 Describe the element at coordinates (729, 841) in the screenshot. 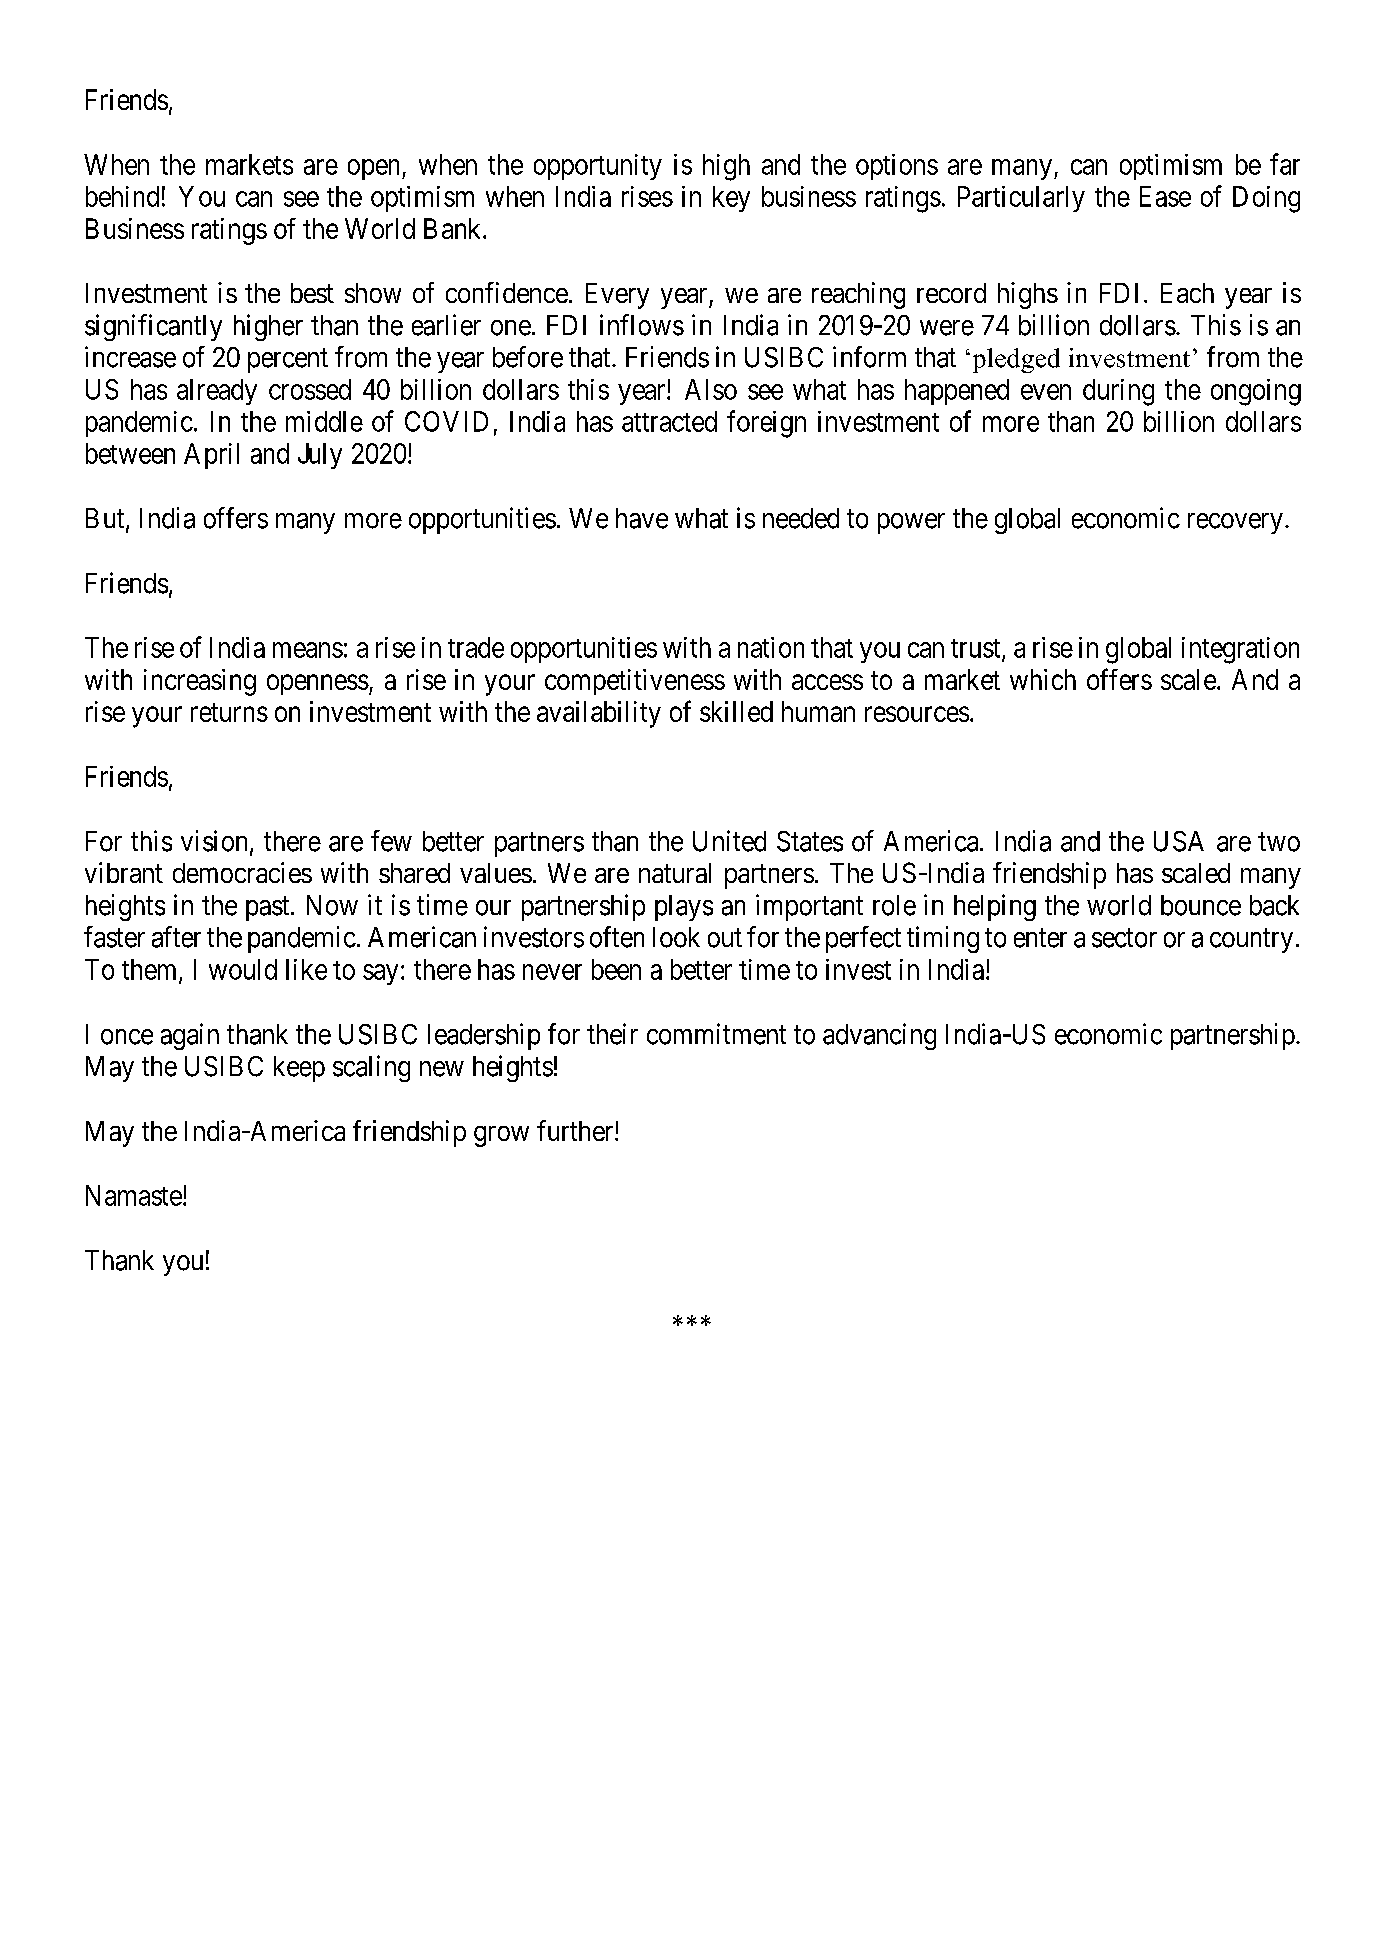

I see `United` at that location.
